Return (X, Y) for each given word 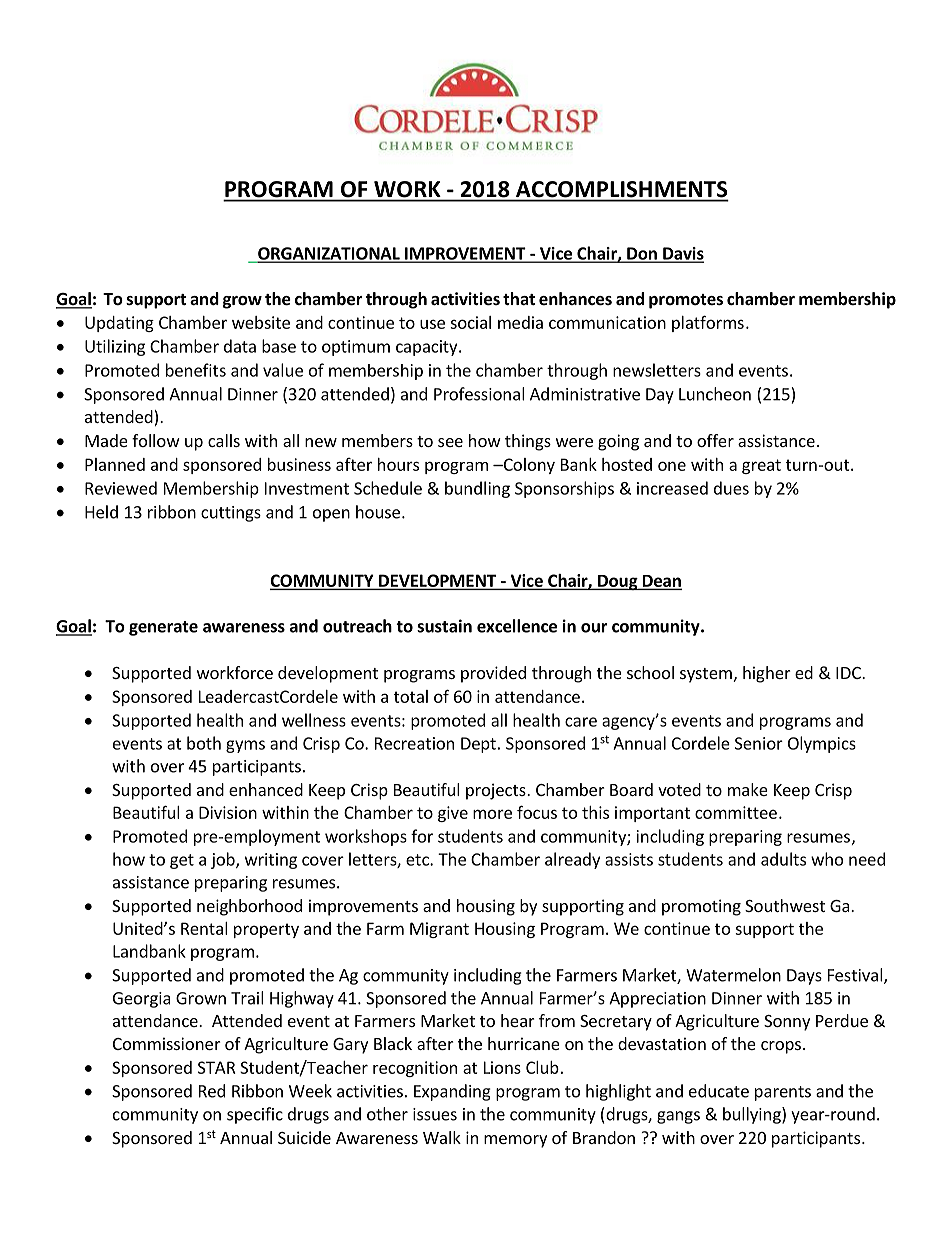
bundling (477, 489)
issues (435, 1114)
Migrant (439, 930)
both (204, 743)
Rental (204, 928)
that (519, 298)
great (761, 466)
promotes (686, 301)
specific (255, 1115)
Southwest (785, 905)
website (261, 322)
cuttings (231, 514)
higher (767, 674)
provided (493, 674)
